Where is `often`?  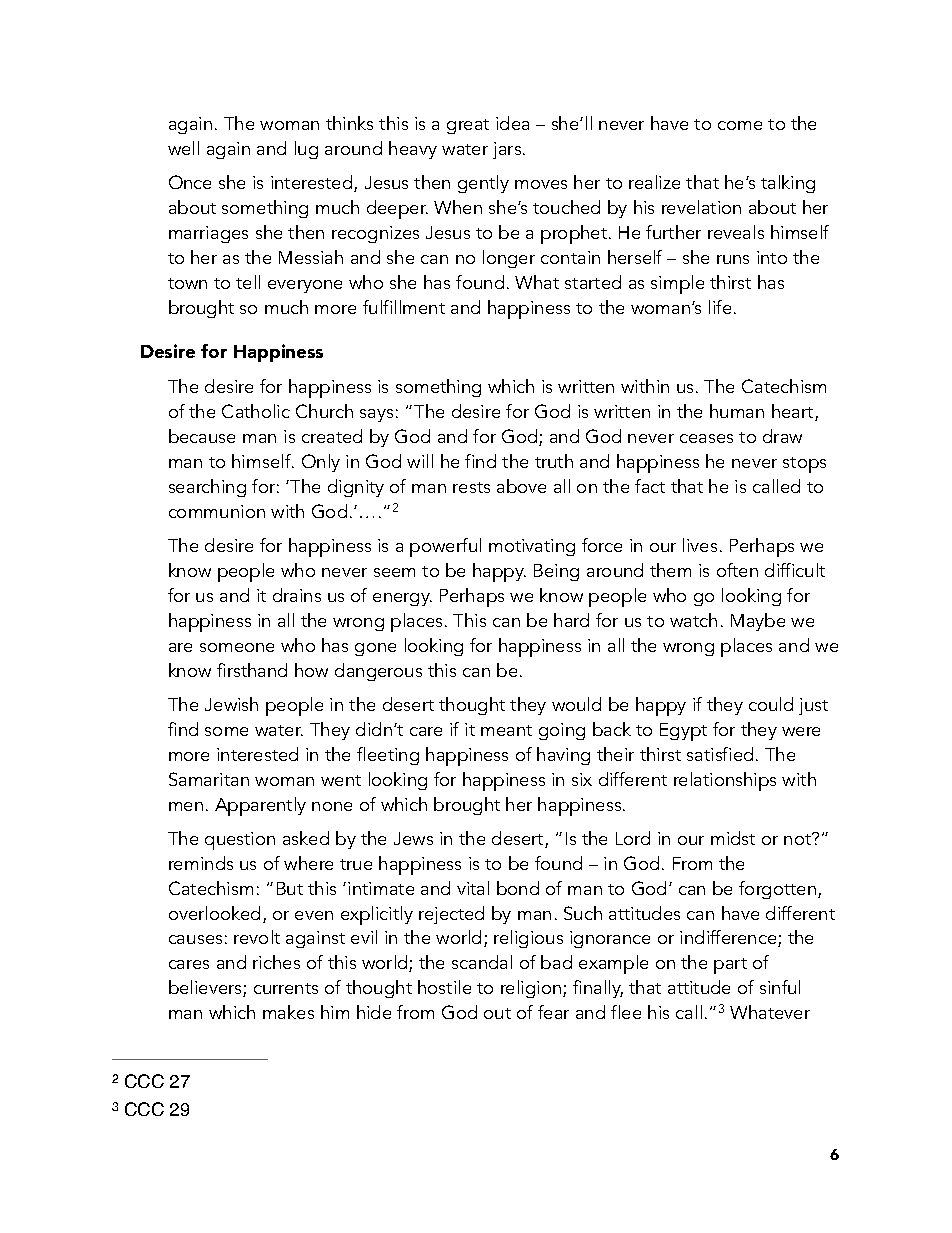
often is located at coordinates (737, 570).
